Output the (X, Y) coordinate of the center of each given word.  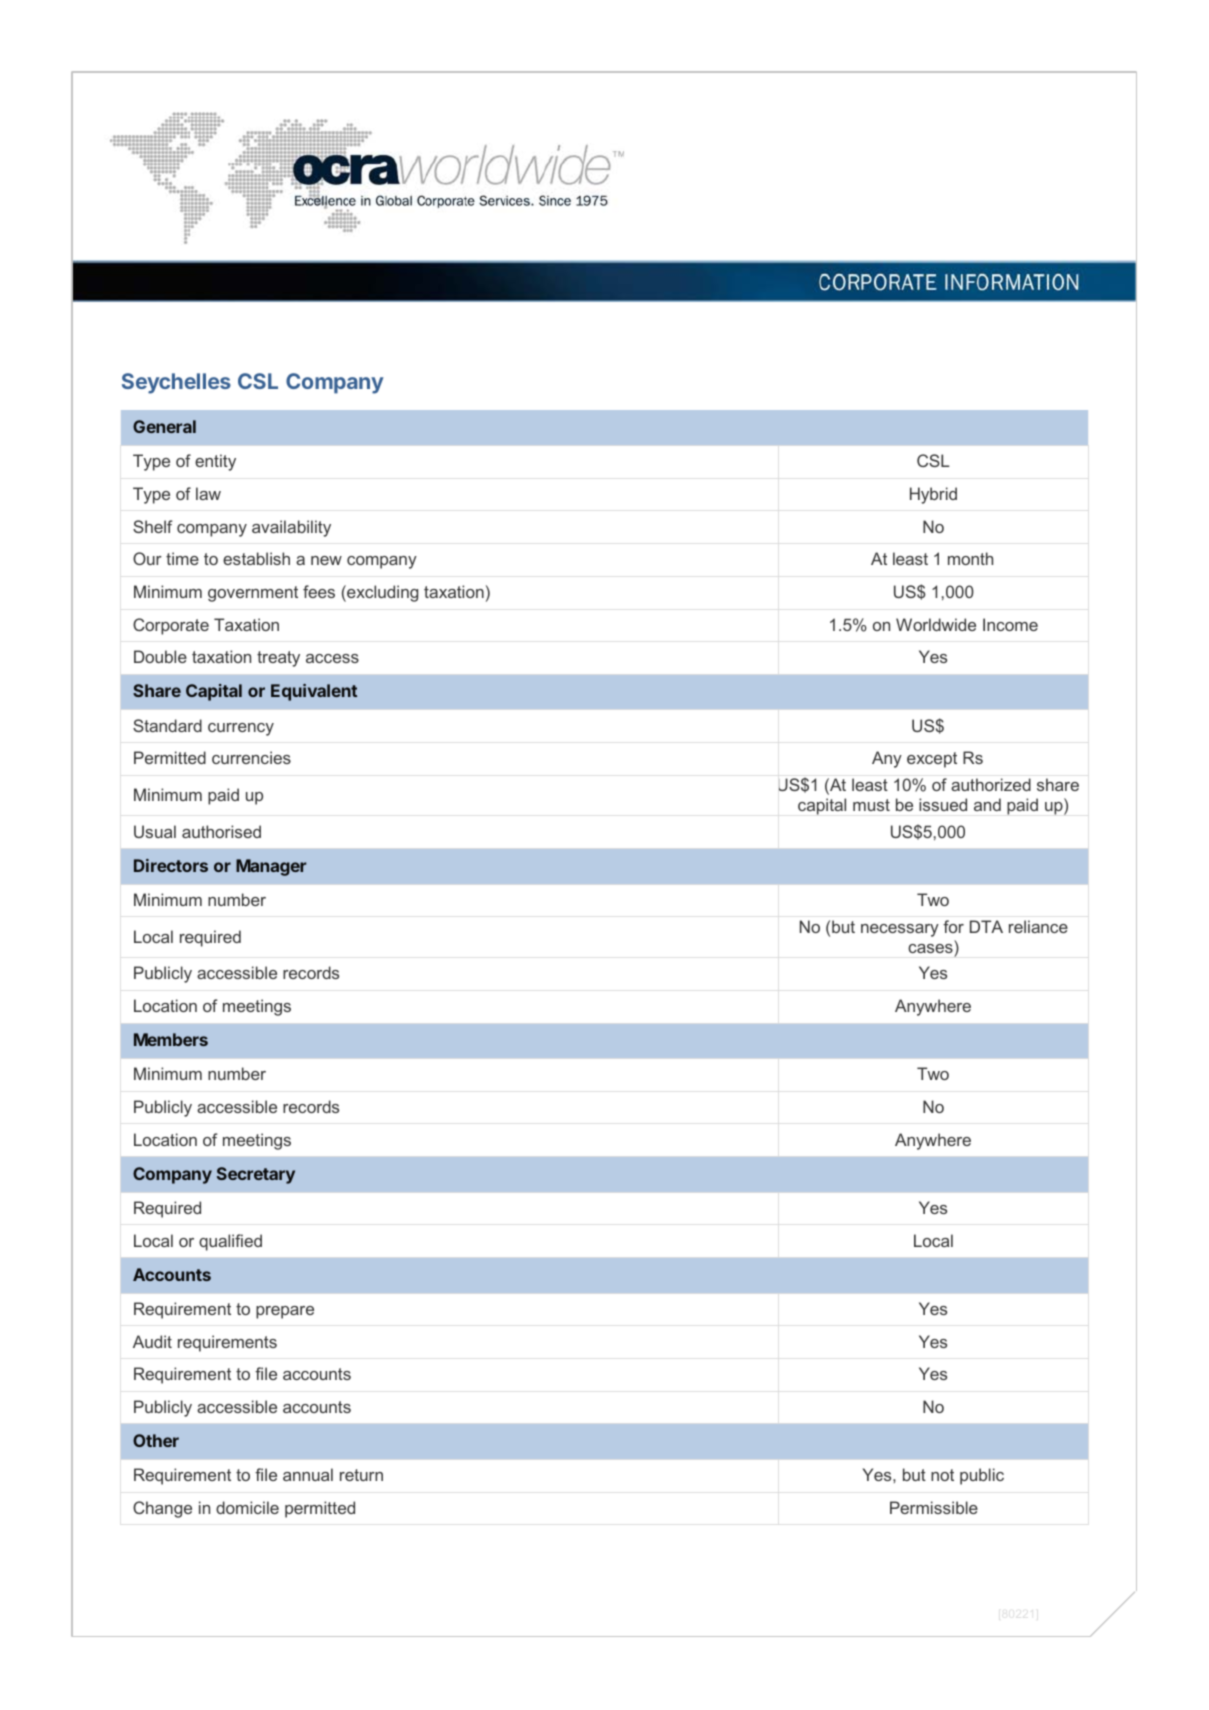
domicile (247, 1507)
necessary (900, 930)
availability (291, 528)
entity (215, 462)
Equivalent (314, 692)
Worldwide (936, 624)
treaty (278, 659)
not (942, 1475)
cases (930, 948)
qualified (230, 1242)
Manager (271, 867)
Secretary (256, 1175)
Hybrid (933, 495)
